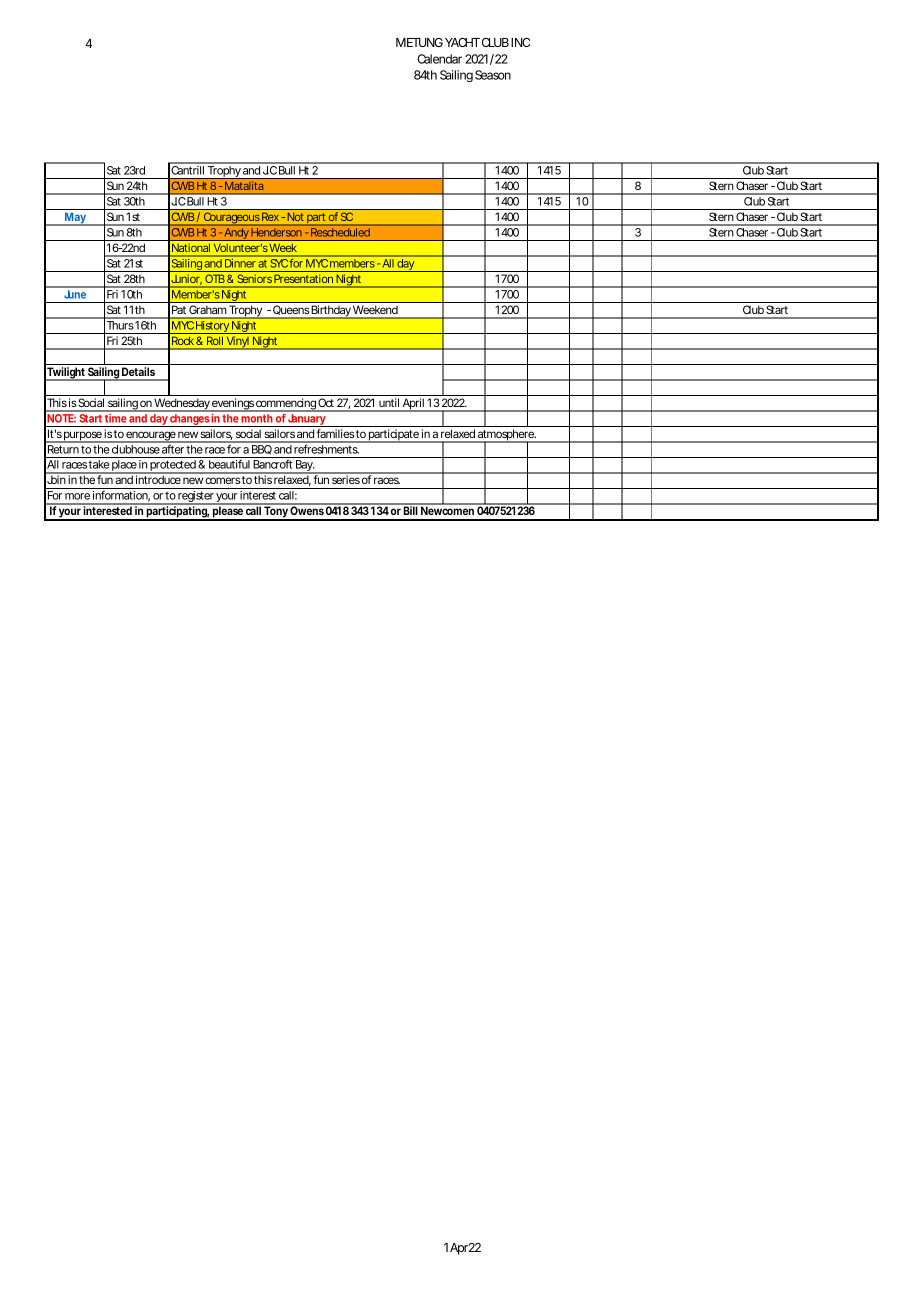 Image resolution: width=924 pixels, height=1308 pixels. Describe the element at coordinates (151, 437) in the screenshot. I see `encourage` at that location.
